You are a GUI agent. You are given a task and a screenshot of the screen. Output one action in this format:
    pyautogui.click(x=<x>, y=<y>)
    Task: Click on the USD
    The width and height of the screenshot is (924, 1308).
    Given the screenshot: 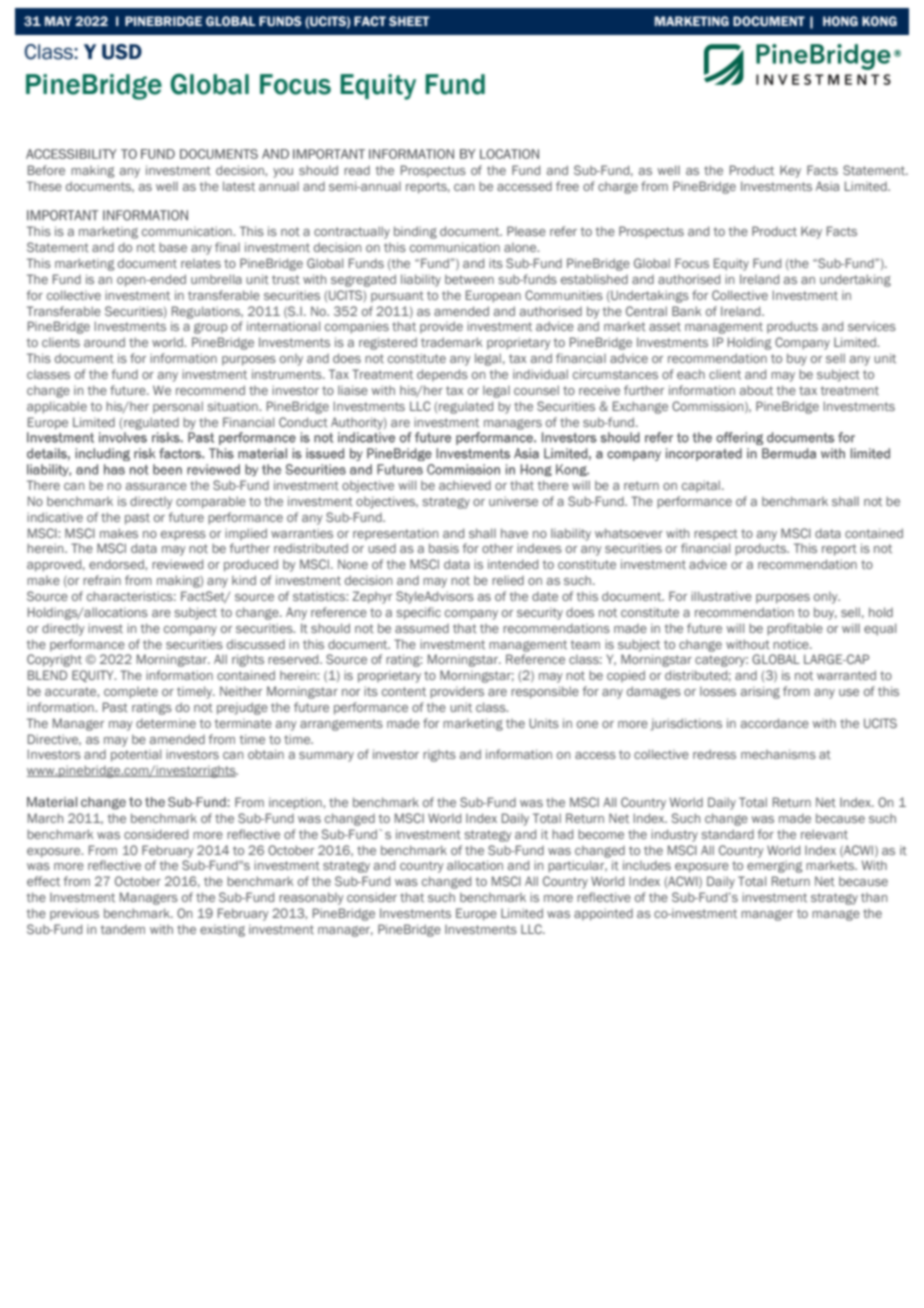 What is the action you would take?
    pyautogui.click(x=122, y=52)
